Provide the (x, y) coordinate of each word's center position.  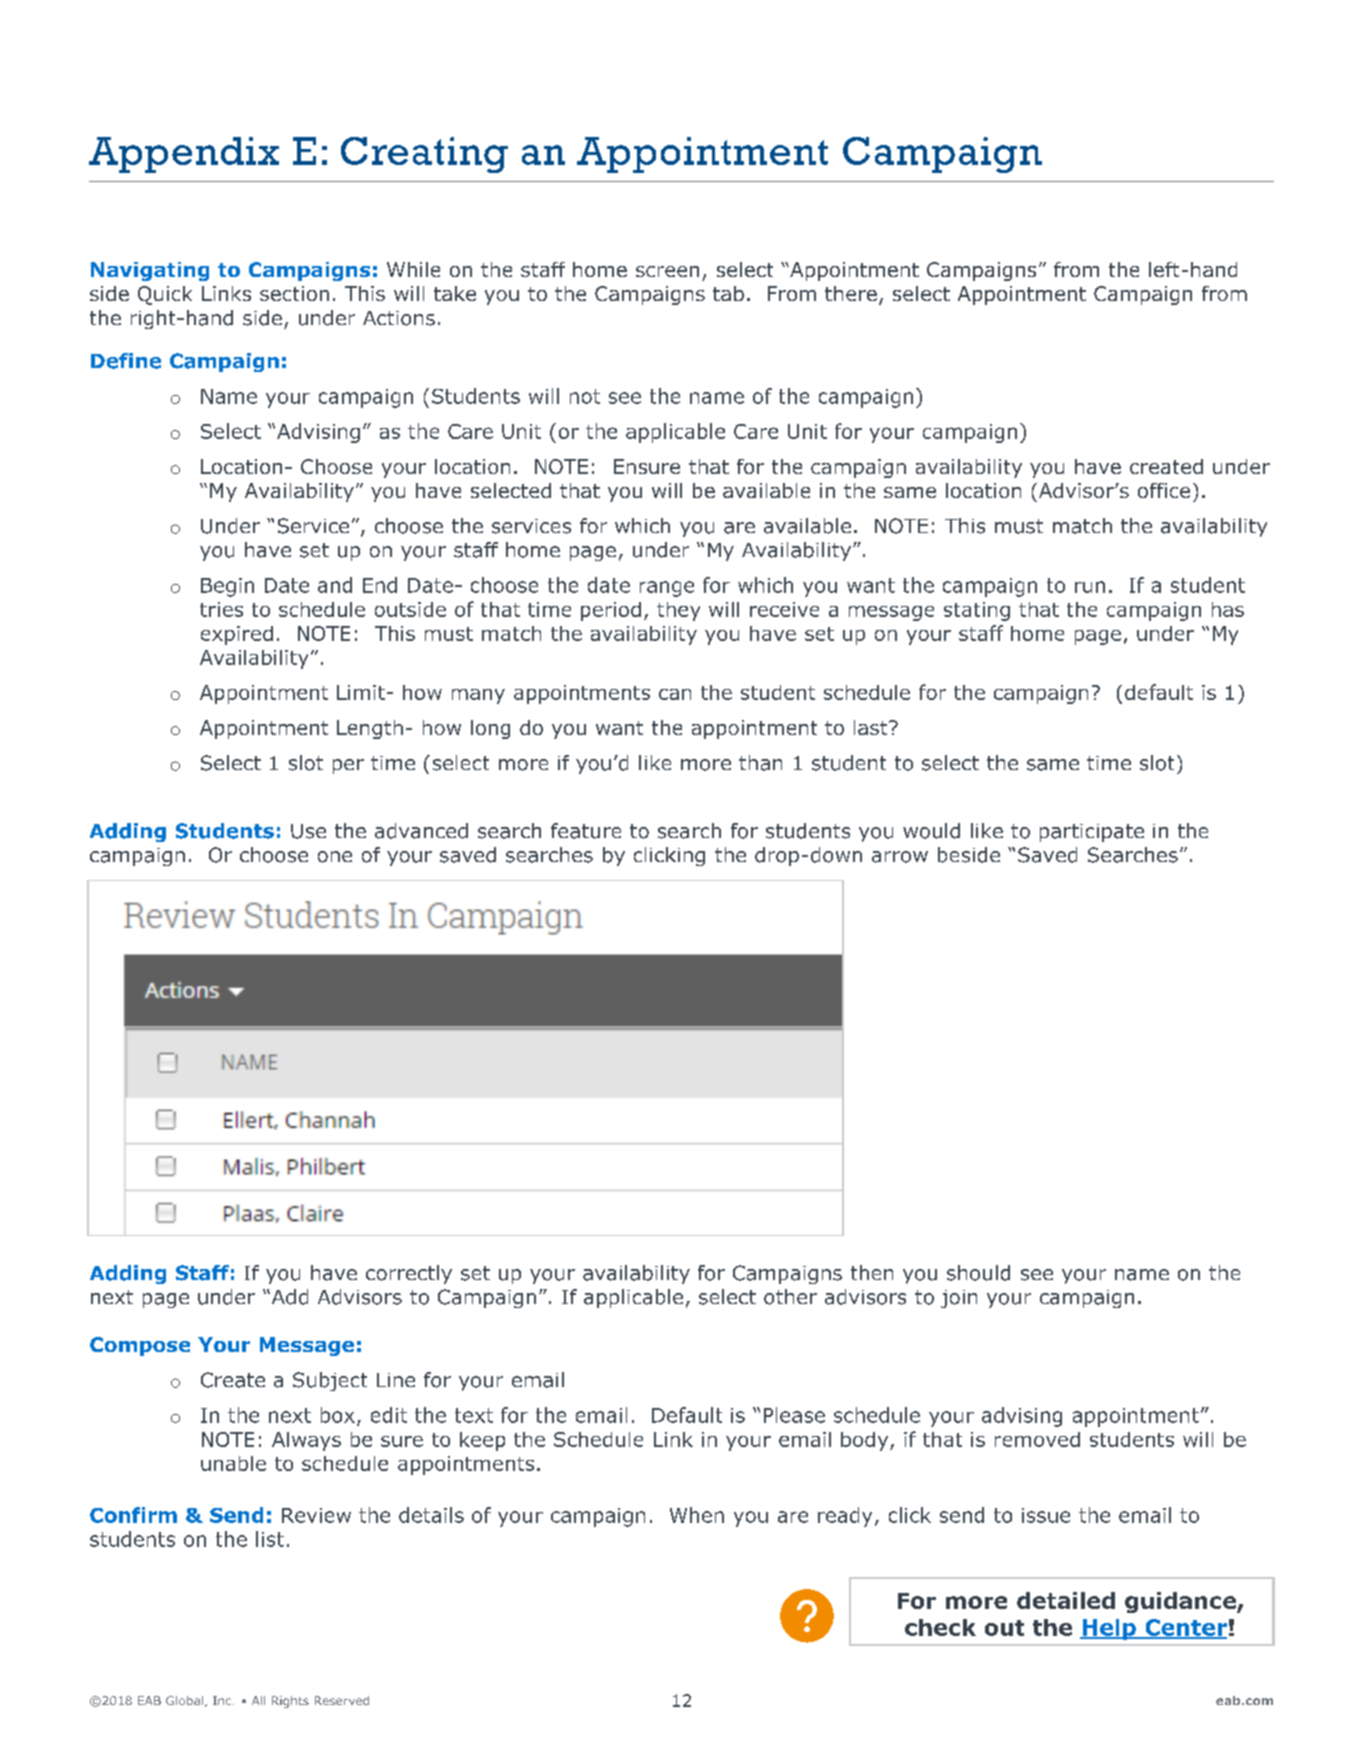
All (258, 1700)
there (851, 293)
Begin (227, 587)
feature (586, 831)
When (697, 1515)
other (790, 1297)
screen (667, 271)
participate (1092, 833)
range (667, 589)
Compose (140, 1346)
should (978, 1273)
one (335, 857)
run (1090, 587)
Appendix (184, 155)
